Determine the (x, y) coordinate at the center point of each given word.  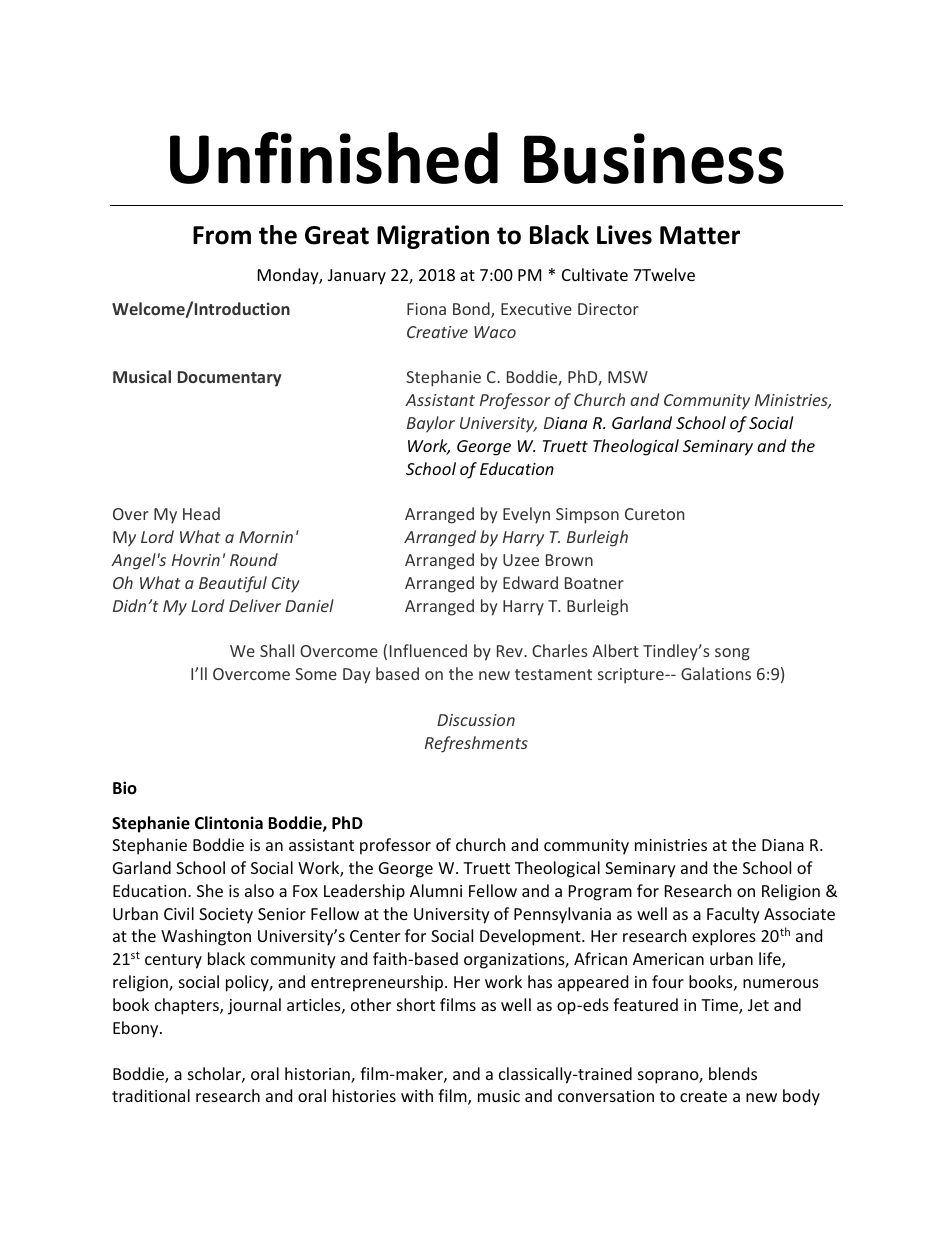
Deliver (255, 605)
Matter (700, 235)
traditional (151, 1095)
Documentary (229, 379)
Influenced (428, 650)
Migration (433, 237)
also (259, 890)
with (417, 1095)
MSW (628, 377)
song (732, 654)
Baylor (431, 424)
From (222, 235)
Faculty (733, 915)
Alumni (436, 890)
